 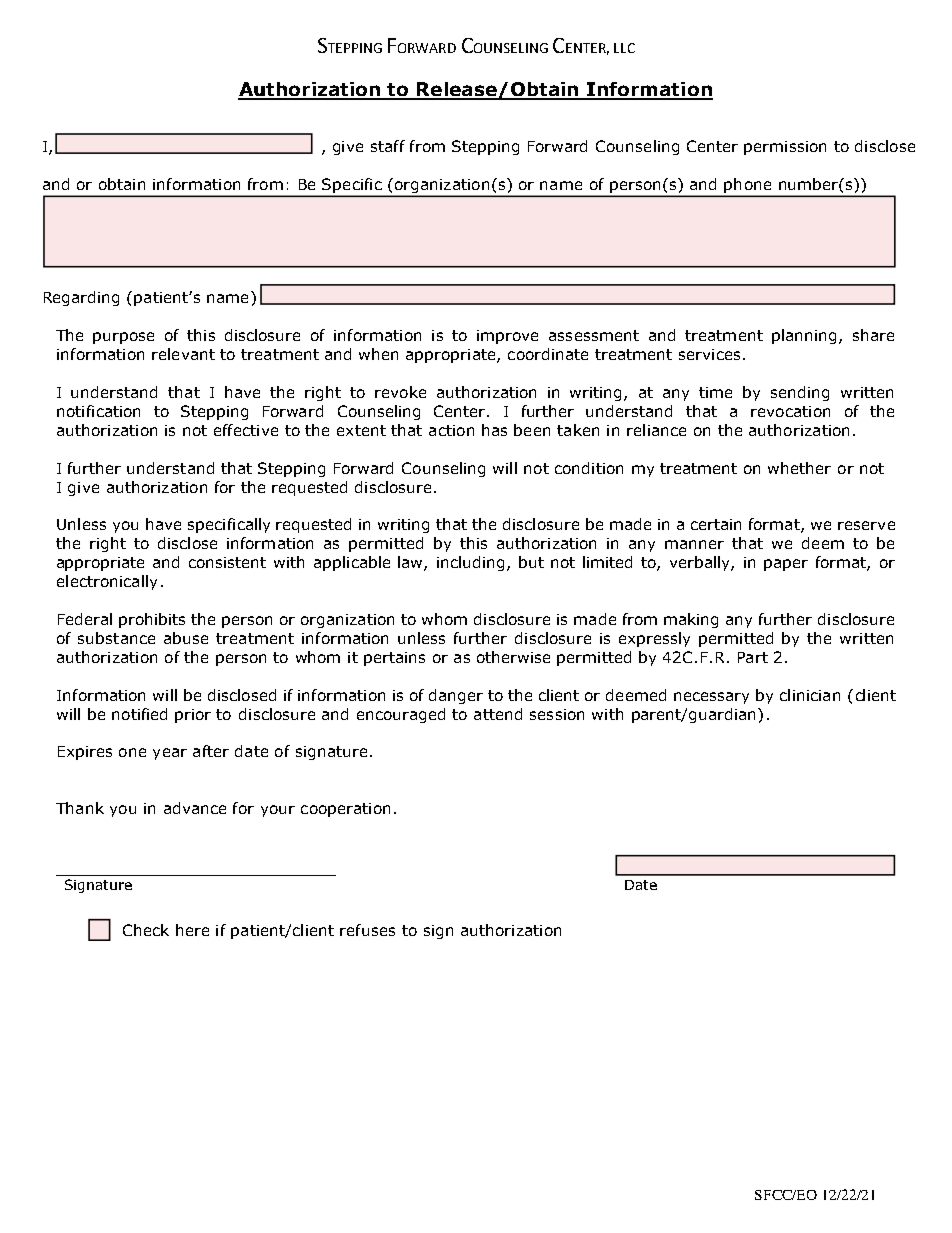 What do you see at coordinates (785, 148) in the screenshot?
I see `permission` at bounding box center [785, 148].
